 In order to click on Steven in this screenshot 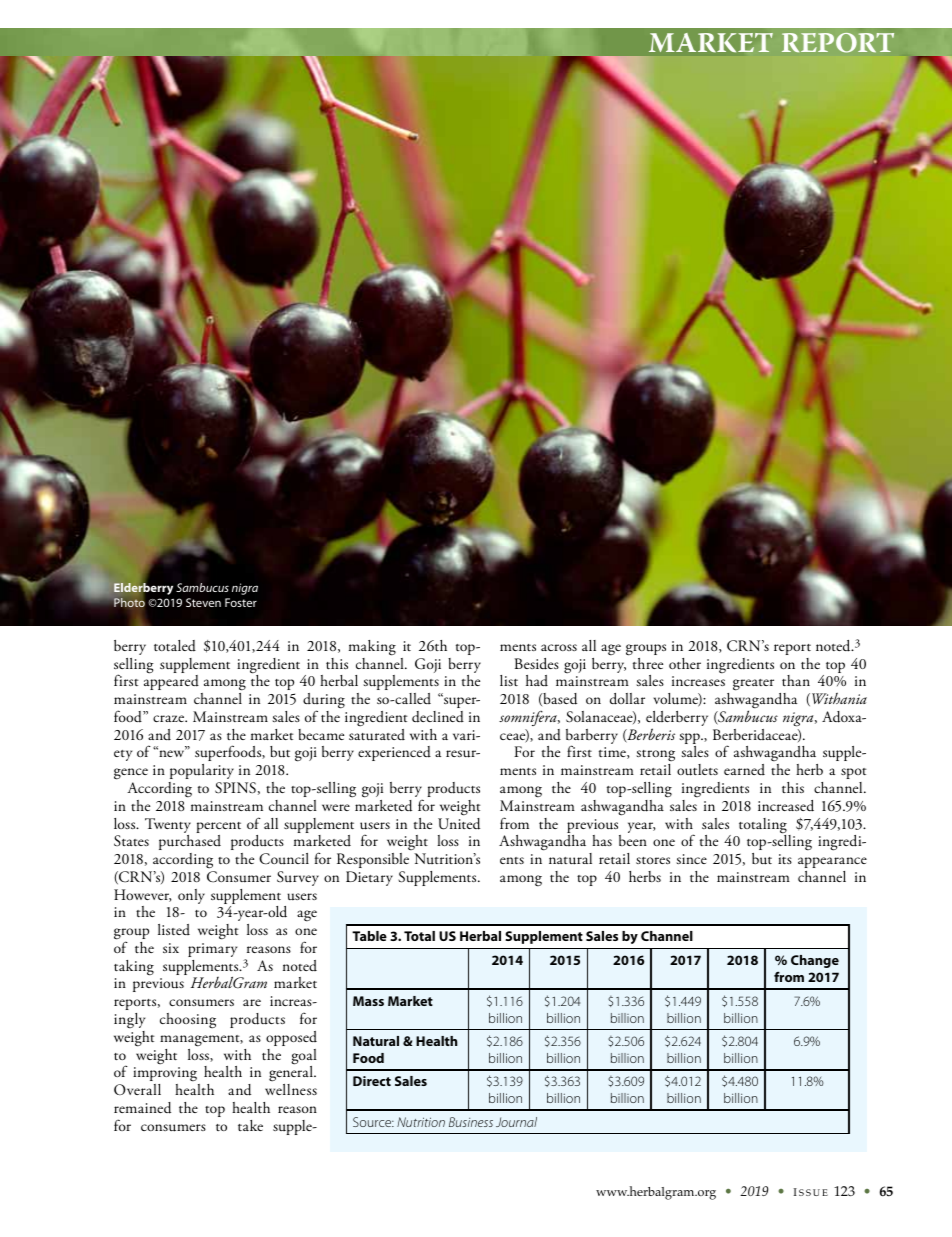, I will do `click(203, 602)`.
